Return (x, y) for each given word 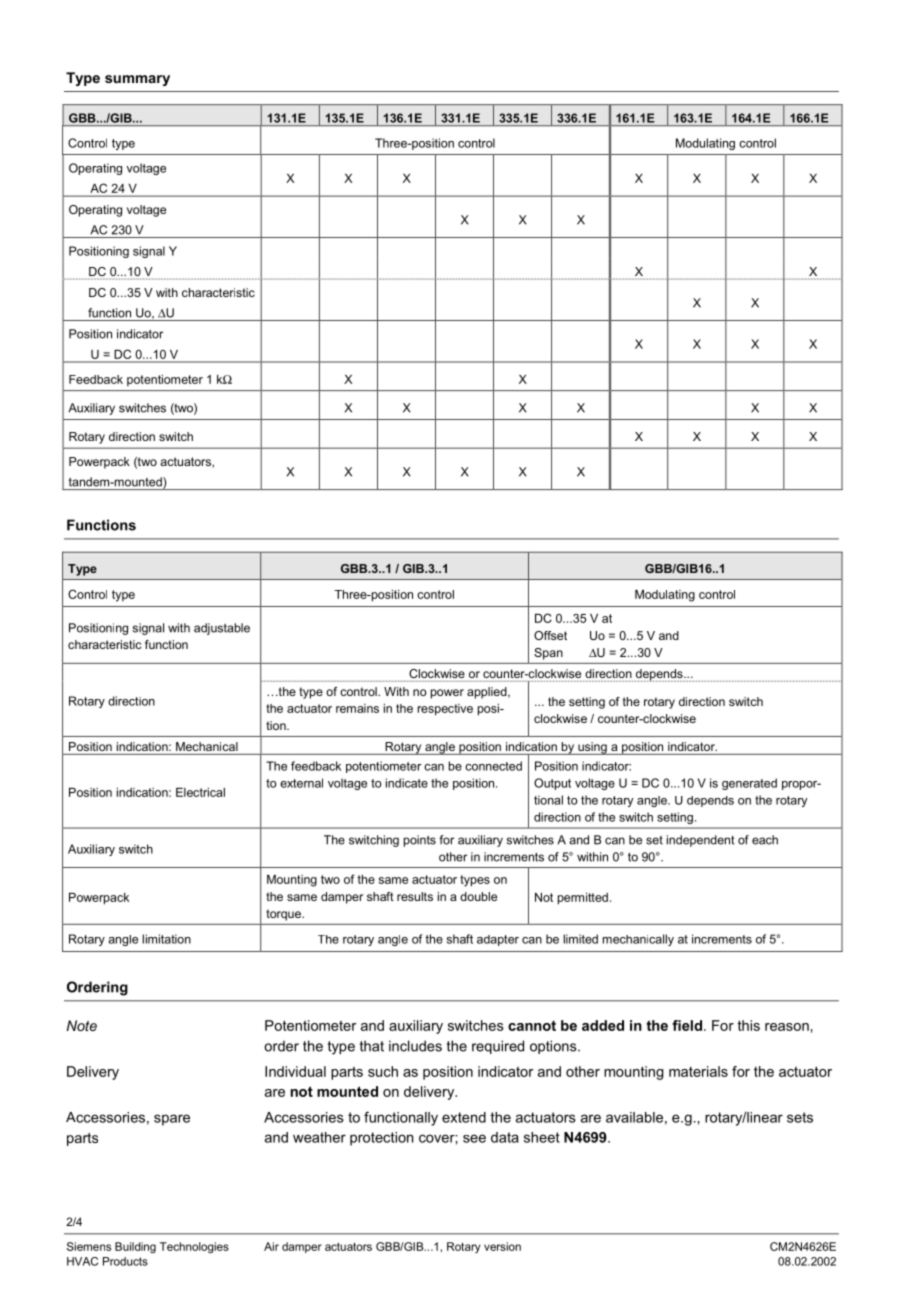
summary (137, 80)
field (687, 1025)
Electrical (200, 792)
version (502, 1246)
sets (800, 1117)
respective (445, 710)
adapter (498, 940)
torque (285, 915)
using (592, 748)
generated (749, 784)
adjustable (222, 629)
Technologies (194, 1248)
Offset (550, 635)
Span (548, 654)
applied (488, 693)
